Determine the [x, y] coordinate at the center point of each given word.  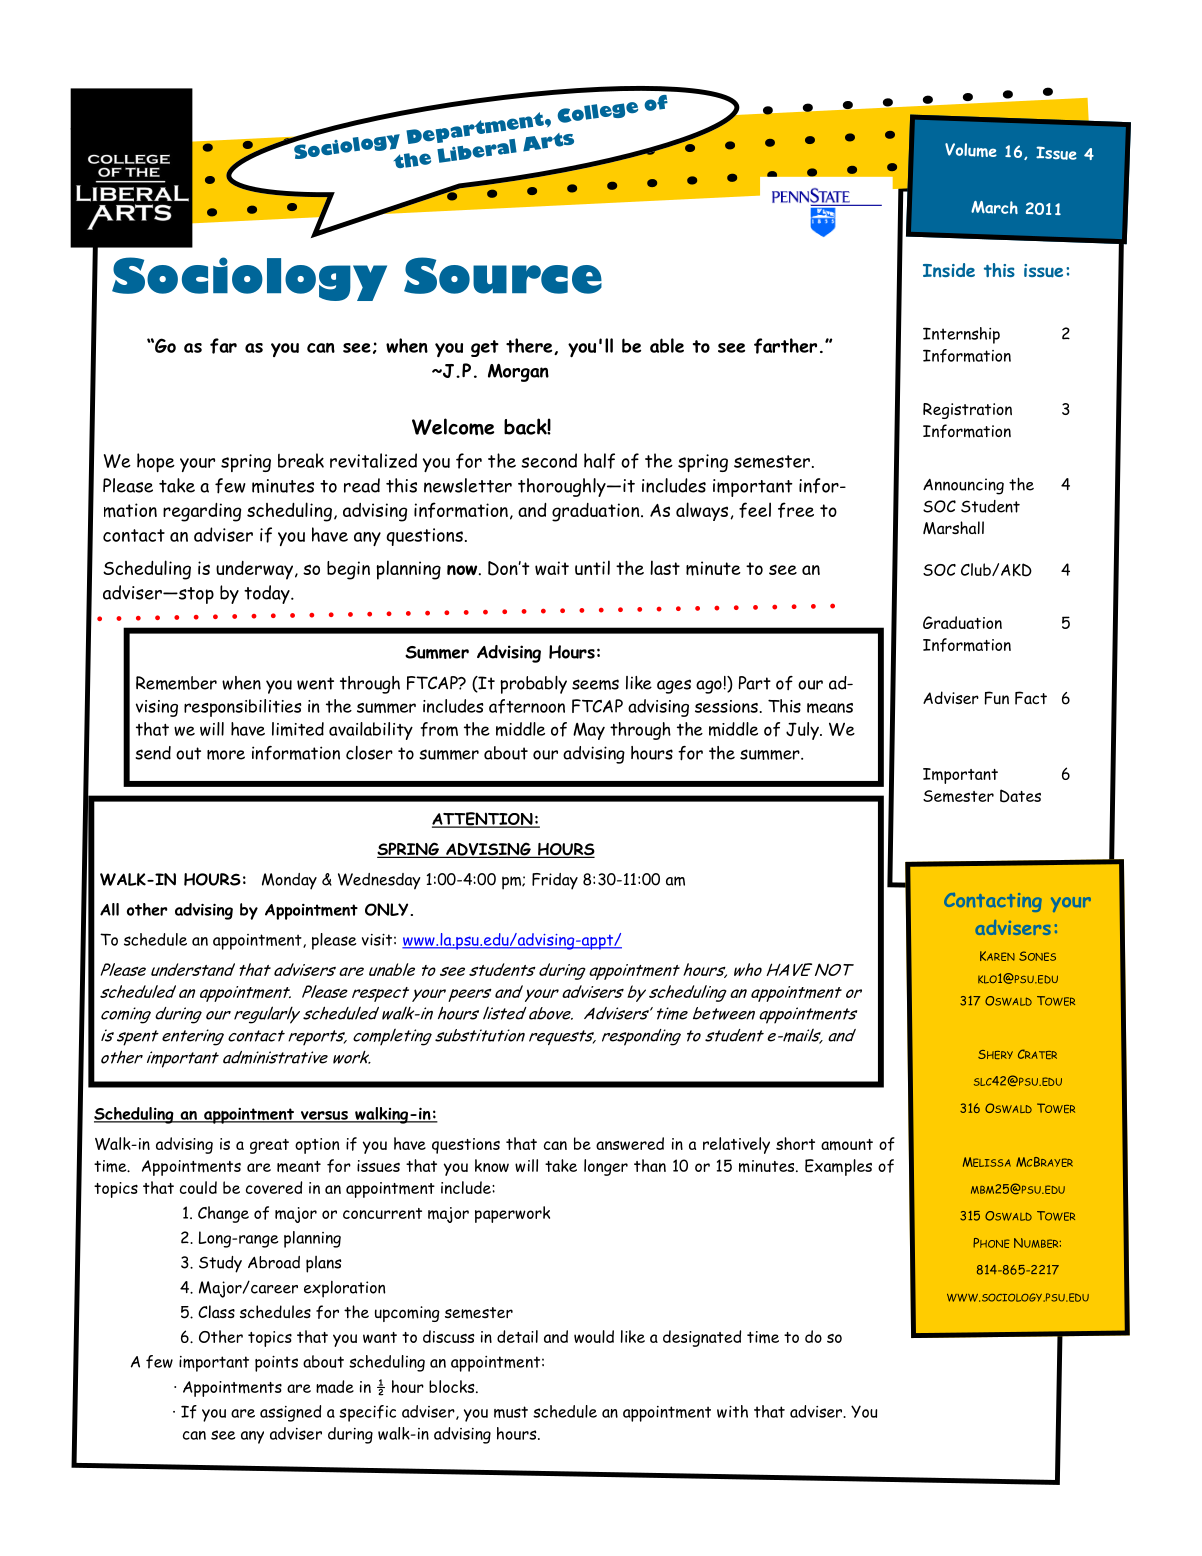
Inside [949, 270]
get [485, 348]
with [732, 1411]
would [594, 1336]
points [276, 1364]
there [530, 346]
